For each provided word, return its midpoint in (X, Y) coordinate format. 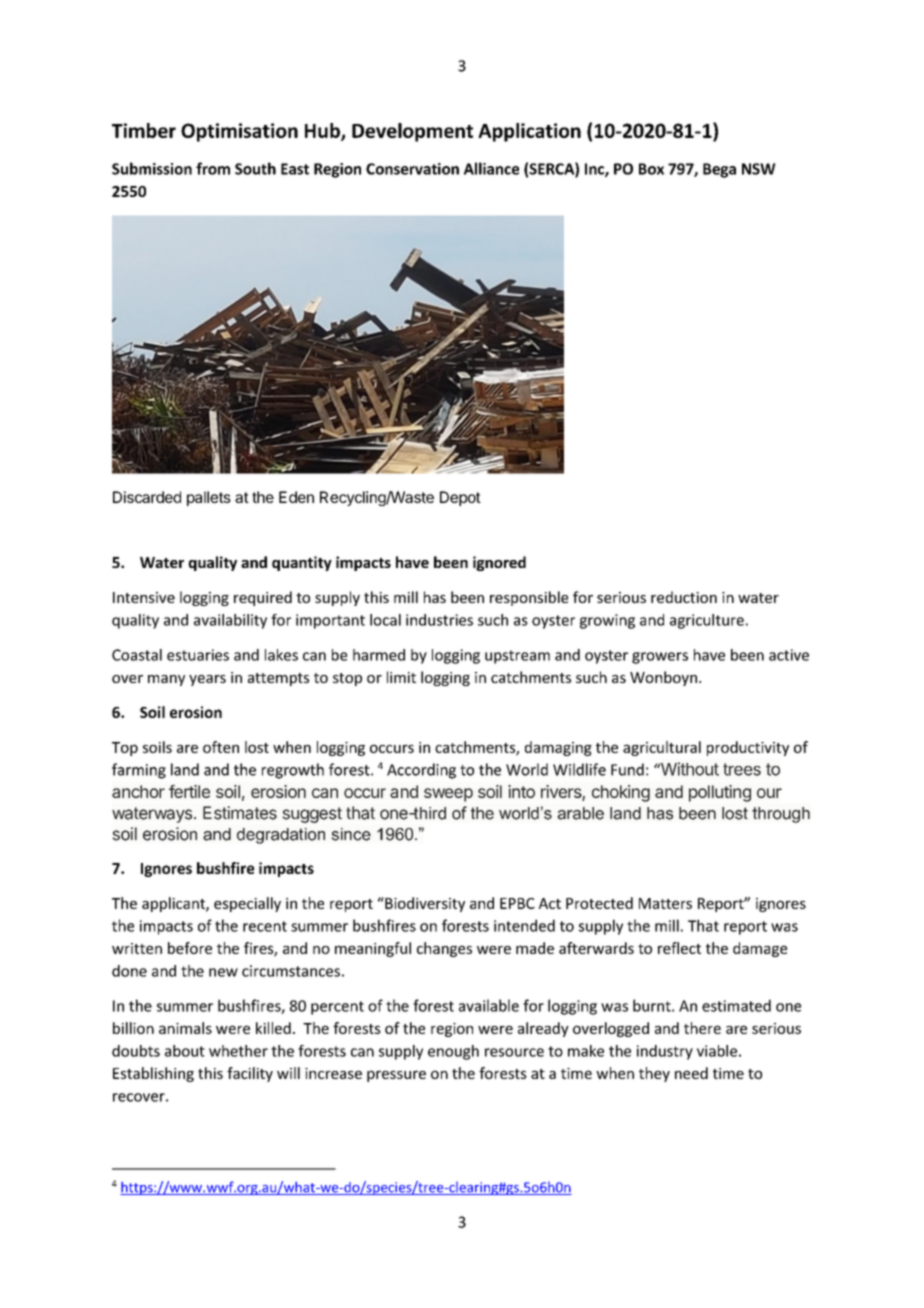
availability (230, 621)
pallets (209, 498)
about (185, 1051)
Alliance (491, 168)
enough (453, 1052)
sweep (448, 795)
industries (439, 620)
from (213, 168)
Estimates (240, 813)
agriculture (707, 621)
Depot (460, 498)
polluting (720, 793)
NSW (759, 169)
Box (651, 169)
